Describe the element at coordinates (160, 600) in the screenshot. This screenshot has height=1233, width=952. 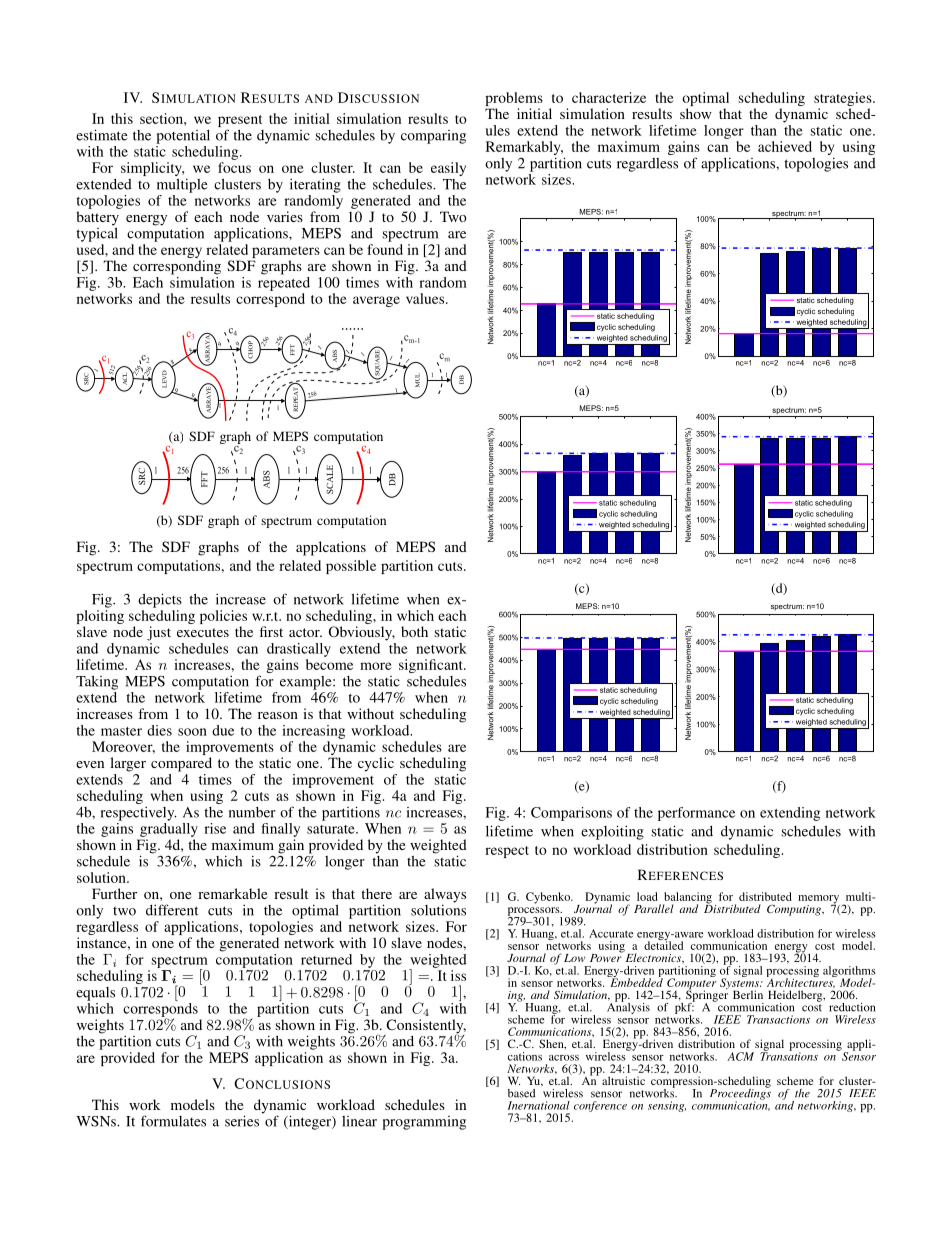
I see `depicts` at that location.
